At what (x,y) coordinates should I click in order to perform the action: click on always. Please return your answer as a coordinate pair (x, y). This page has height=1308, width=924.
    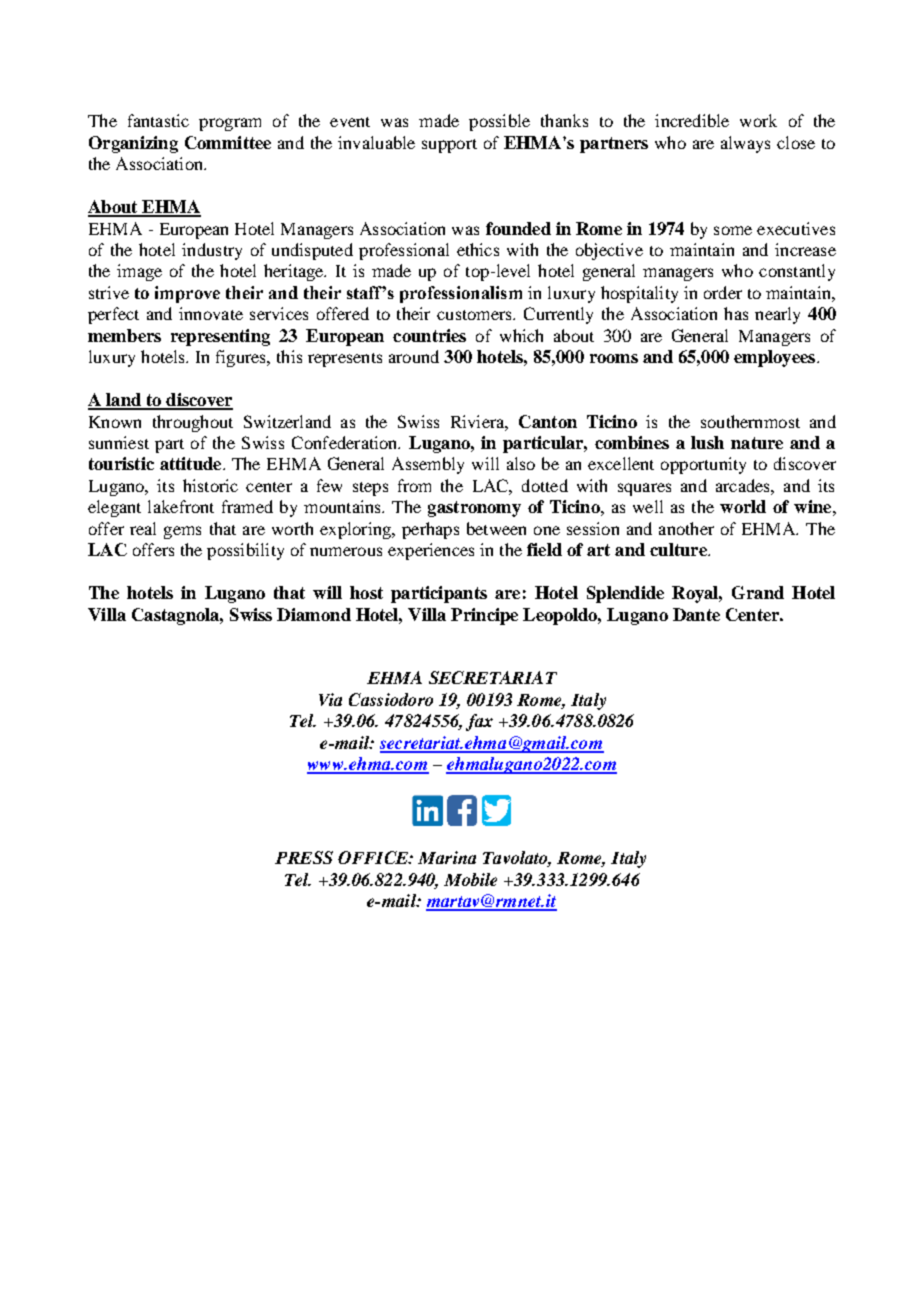
    Looking at the image, I should click on (745, 144).
